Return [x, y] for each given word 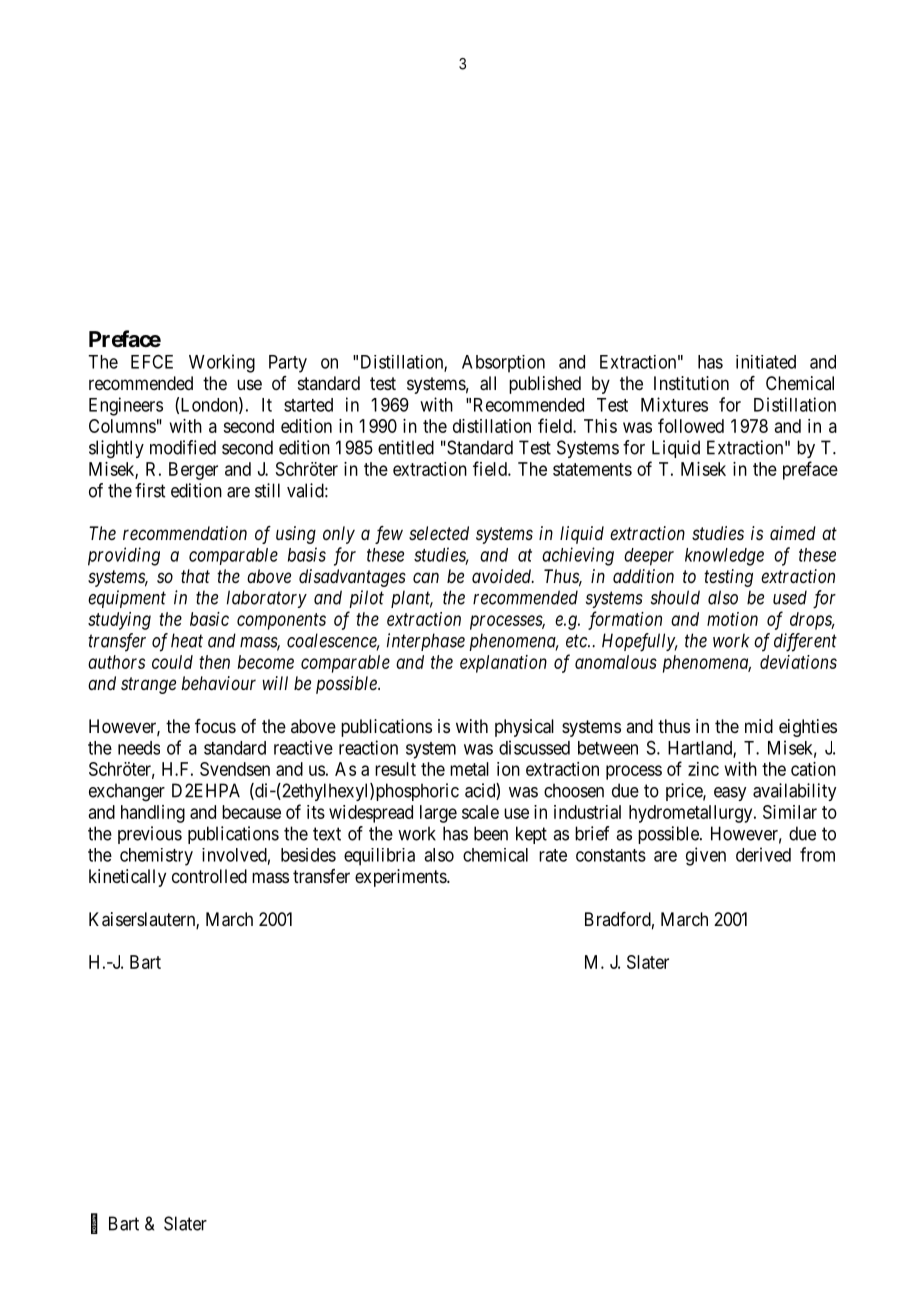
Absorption [503, 364]
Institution [691, 383]
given [706, 856]
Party [288, 364]
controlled [209, 876]
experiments [401, 878]
